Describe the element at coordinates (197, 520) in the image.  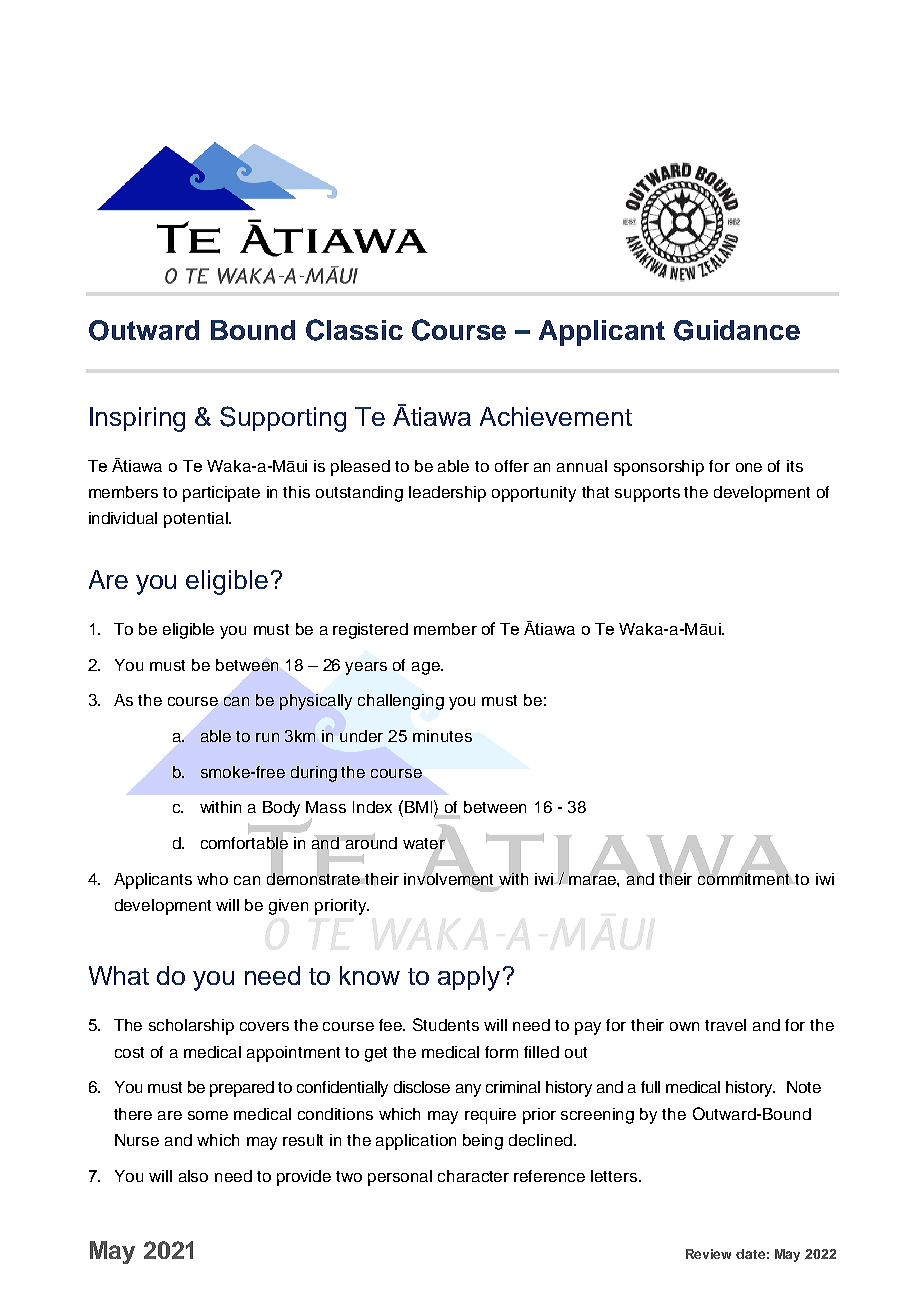
I see `potential` at that location.
